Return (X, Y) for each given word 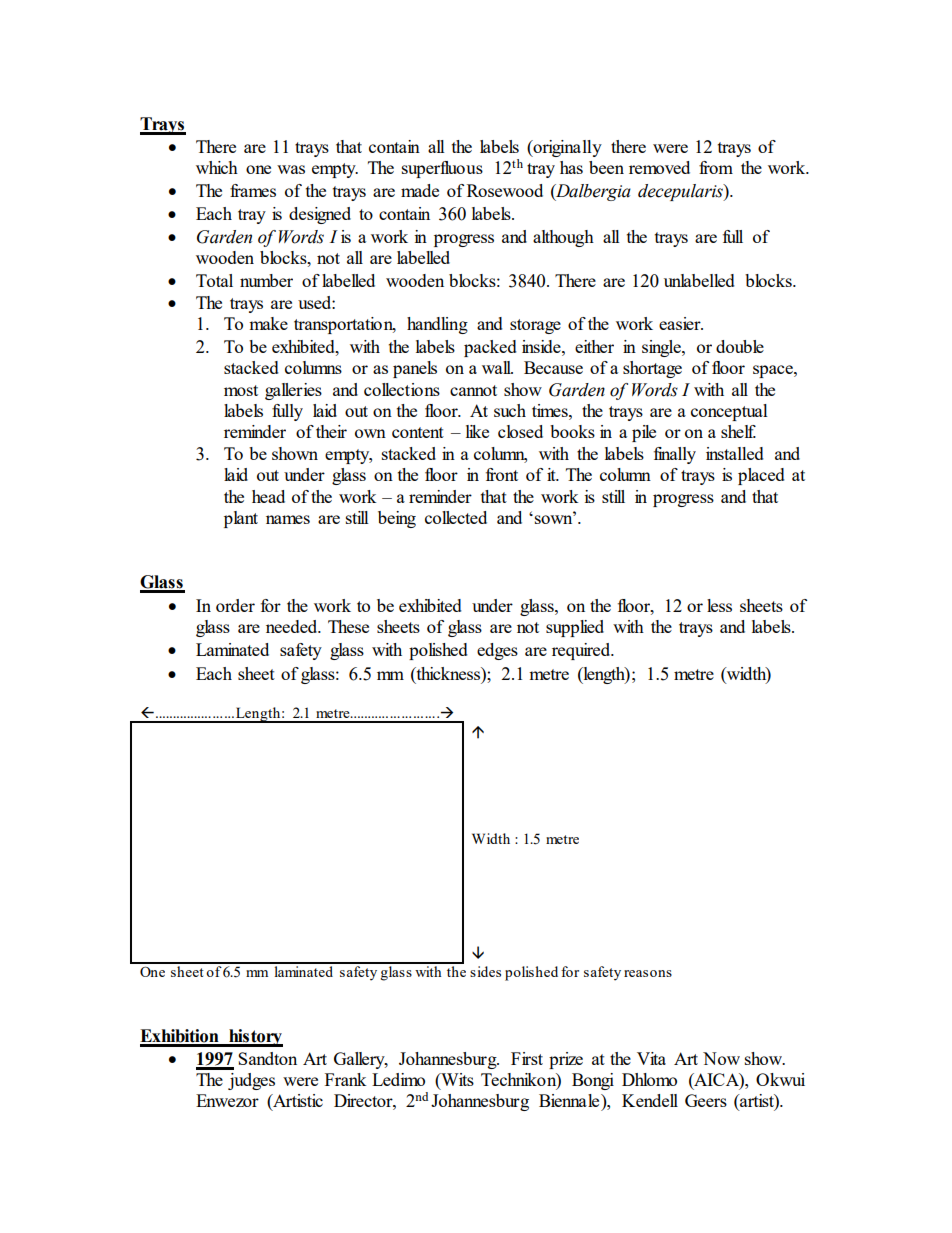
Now (721, 1058)
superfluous (442, 169)
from (716, 167)
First (527, 1058)
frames (253, 190)
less (719, 605)
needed (293, 626)
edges (497, 651)
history (255, 1038)
